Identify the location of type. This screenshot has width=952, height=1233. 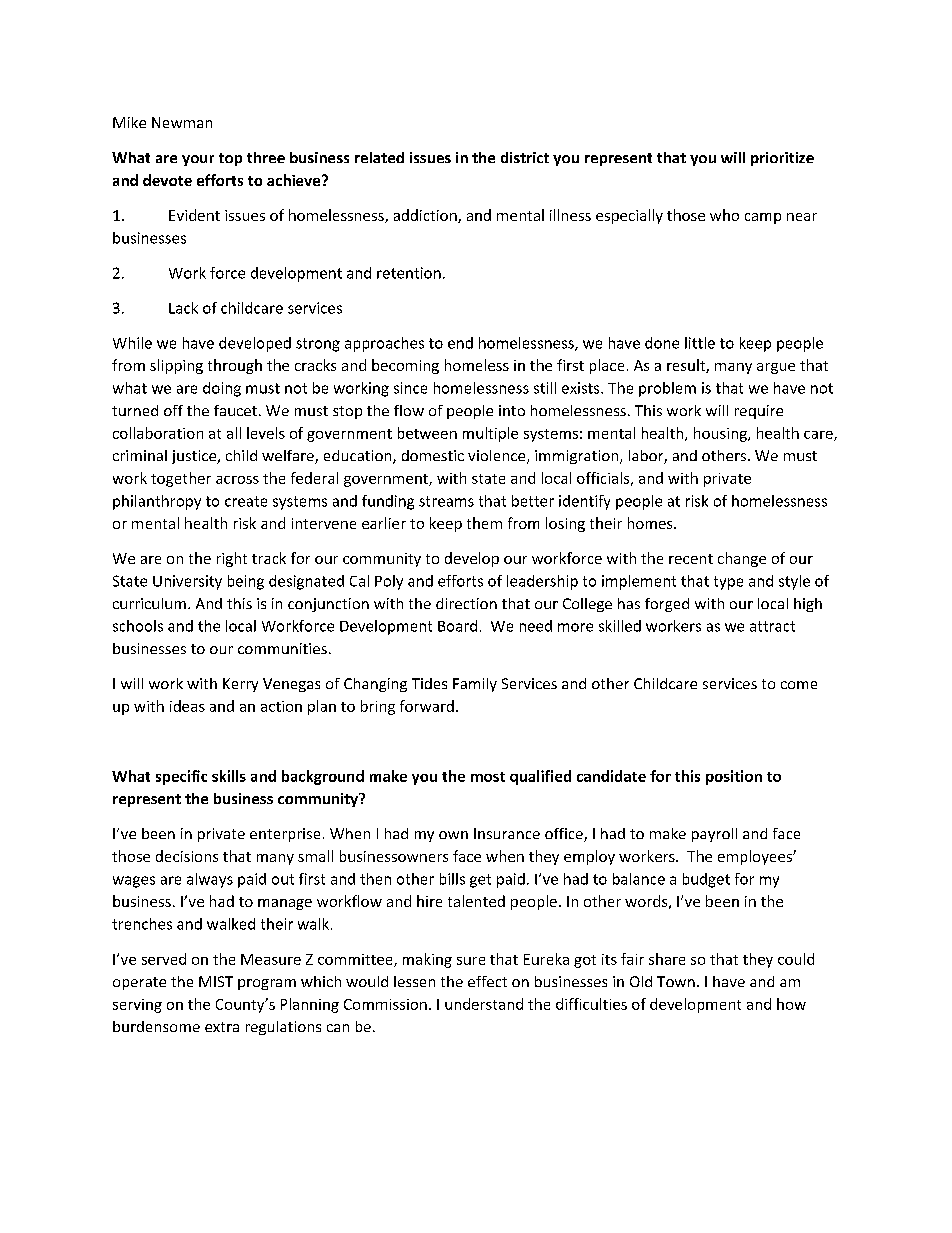
(728, 583).
